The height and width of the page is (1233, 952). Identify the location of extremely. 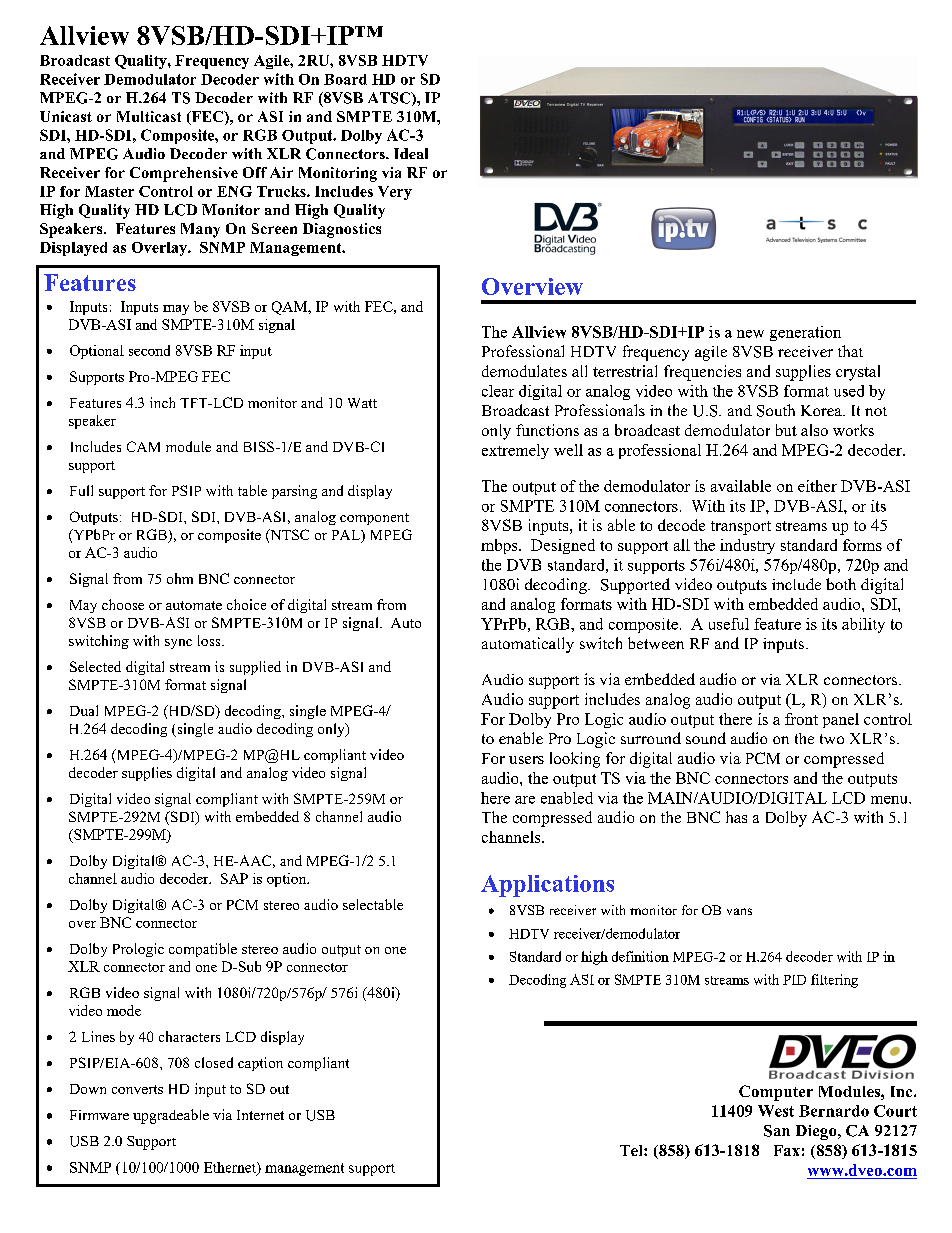
(515, 451).
